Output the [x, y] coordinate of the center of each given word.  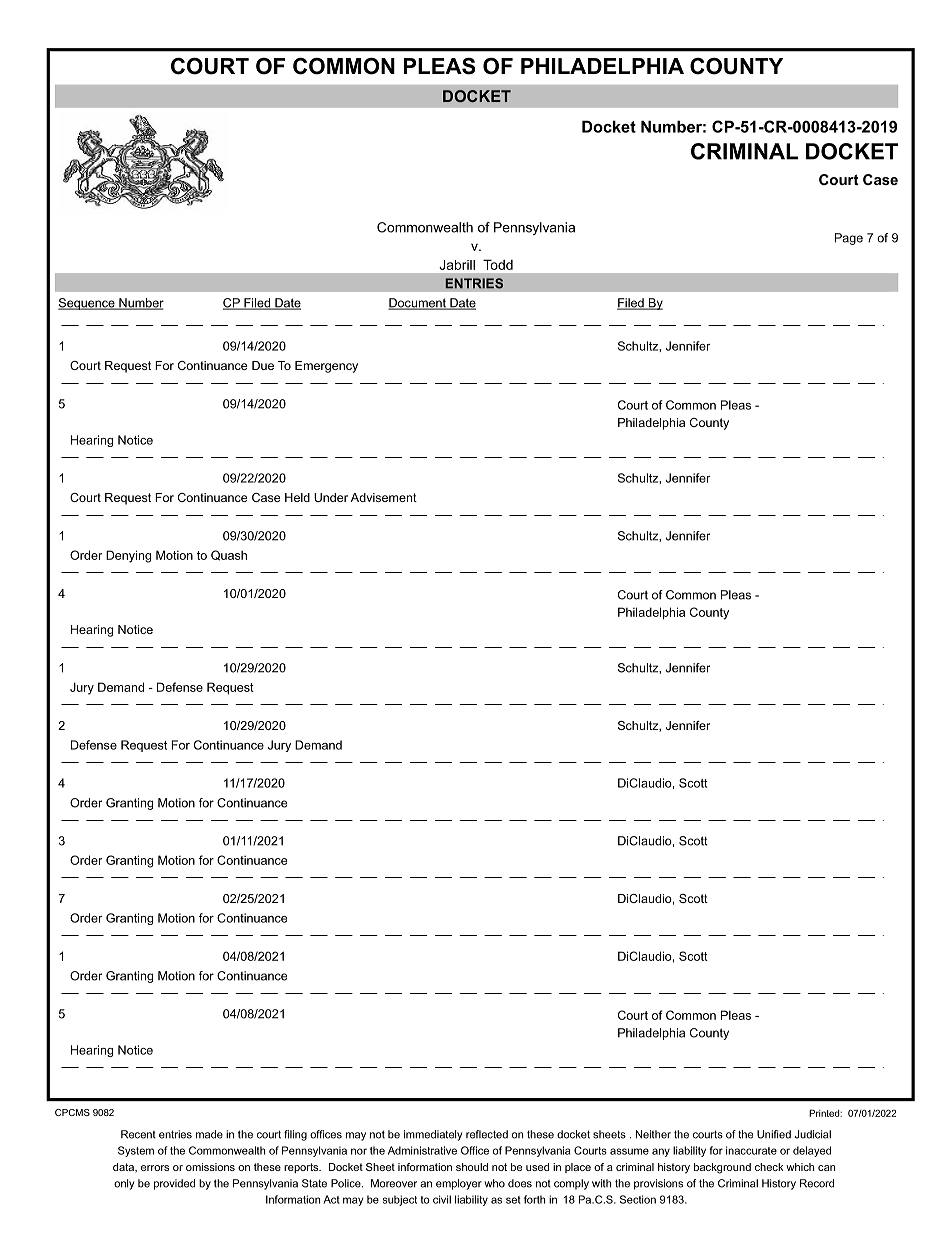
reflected [487, 1134]
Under [331, 497]
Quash [229, 555]
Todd [498, 264]
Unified [774, 1134]
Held [297, 497]
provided [174, 1184]
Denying [128, 556]
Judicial [813, 1134]
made [209, 1134]
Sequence [87, 304]
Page [849, 239]
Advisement [384, 497]
